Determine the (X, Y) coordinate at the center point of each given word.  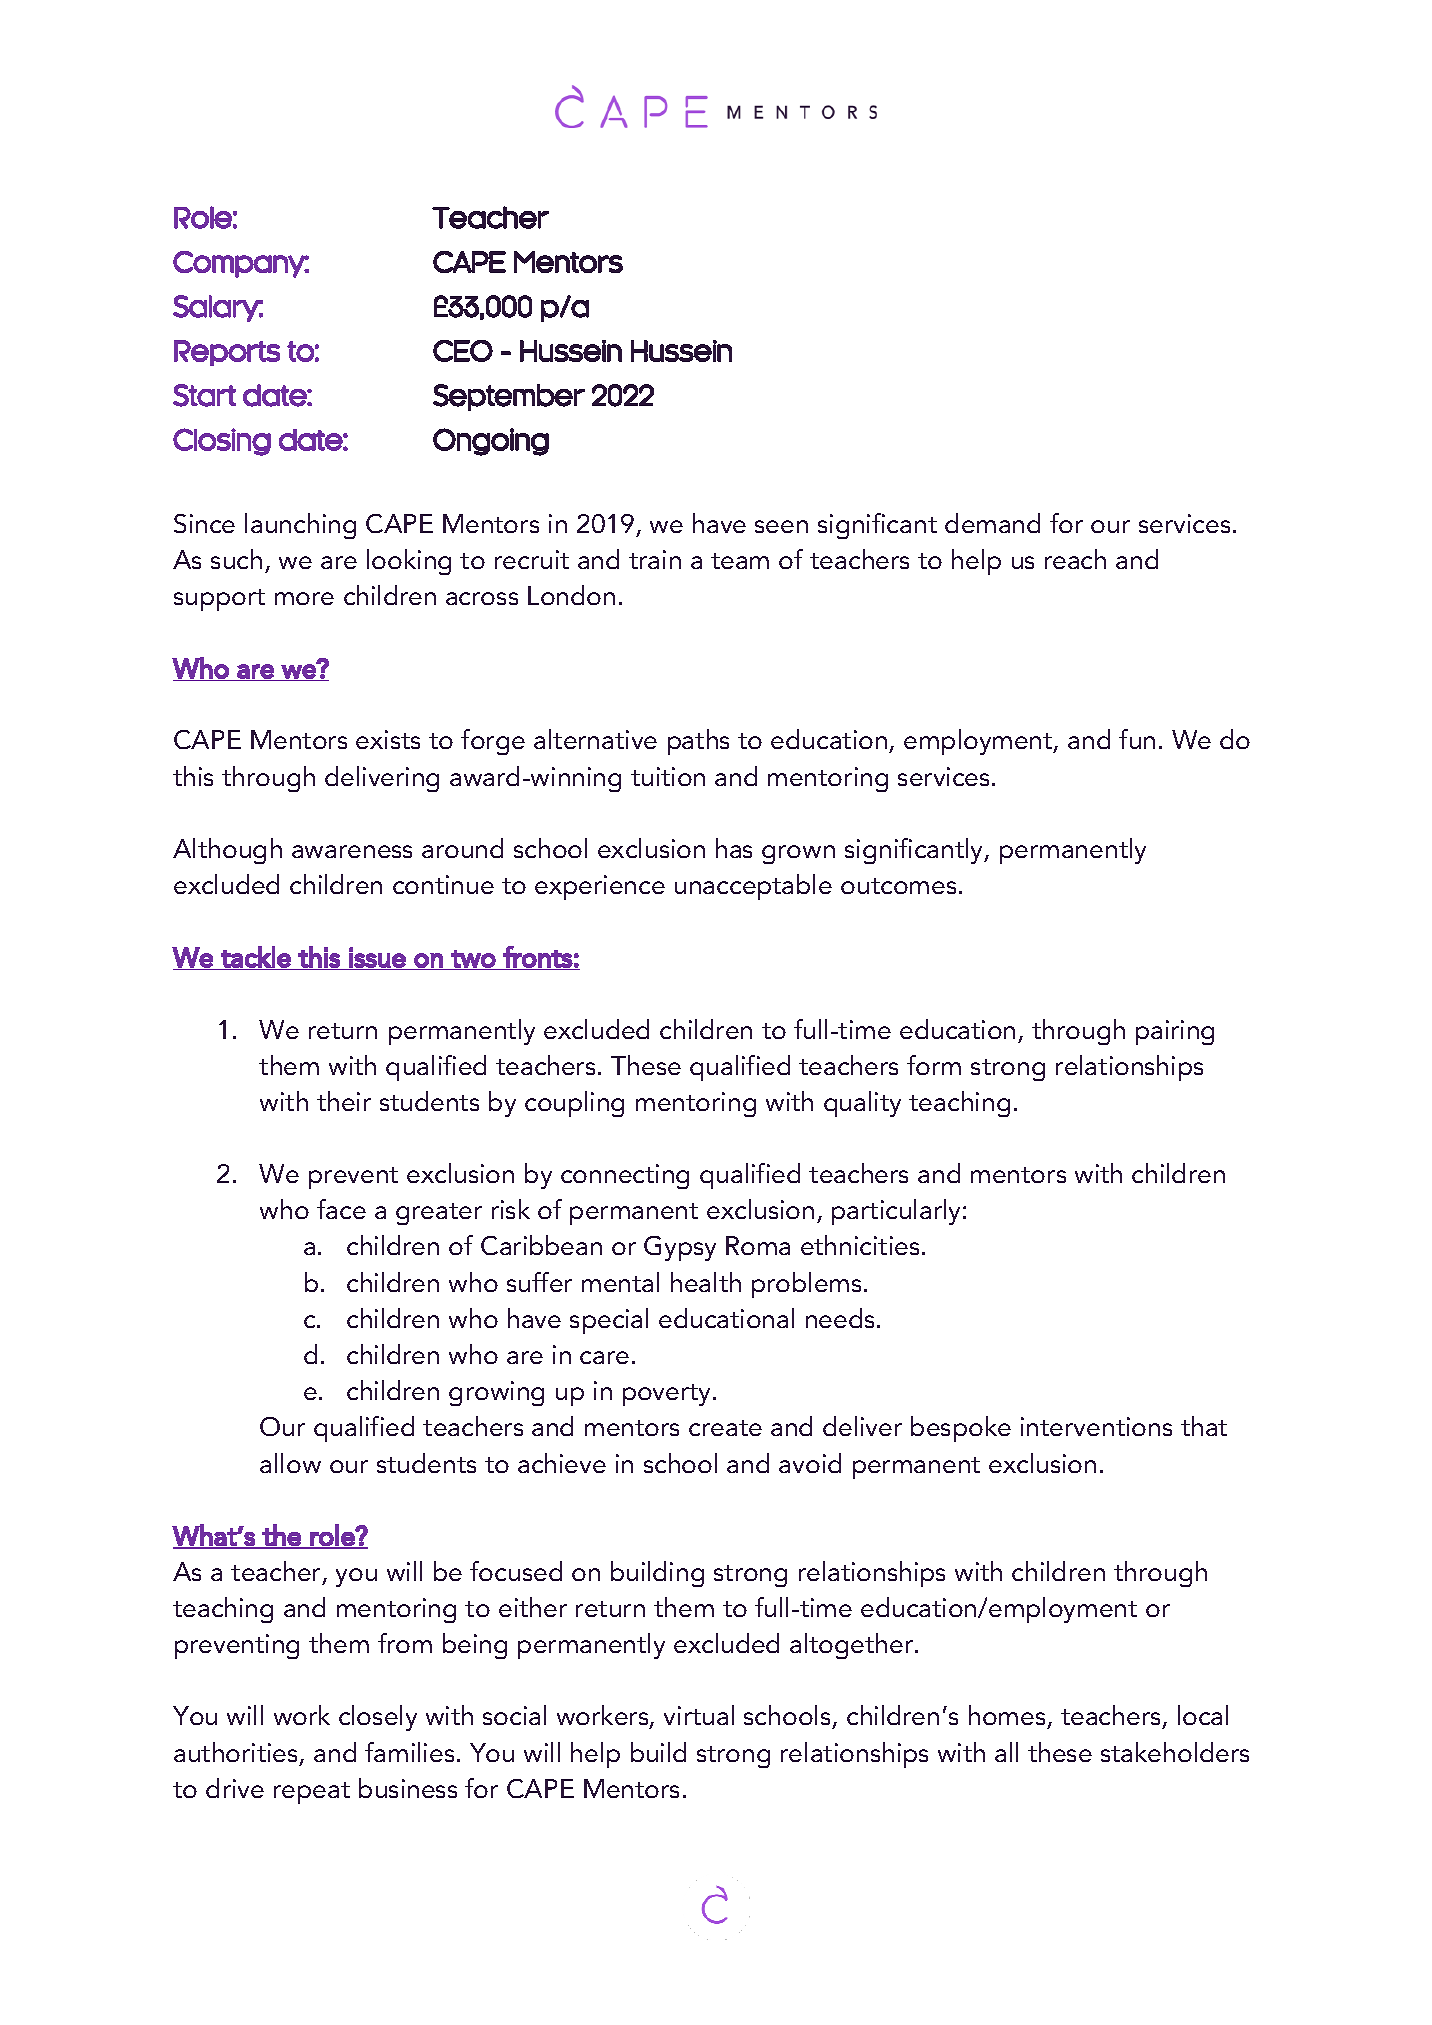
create (725, 1428)
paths (698, 742)
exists (388, 739)
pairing (1175, 1032)
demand (992, 523)
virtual (699, 1715)
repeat (312, 1793)
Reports (227, 353)
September (509, 397)
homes (1008, 1717)
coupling (574, 1104)
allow (290, 1463)
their (344, 1101)
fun (1137, 739)
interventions (1096, 1426)
